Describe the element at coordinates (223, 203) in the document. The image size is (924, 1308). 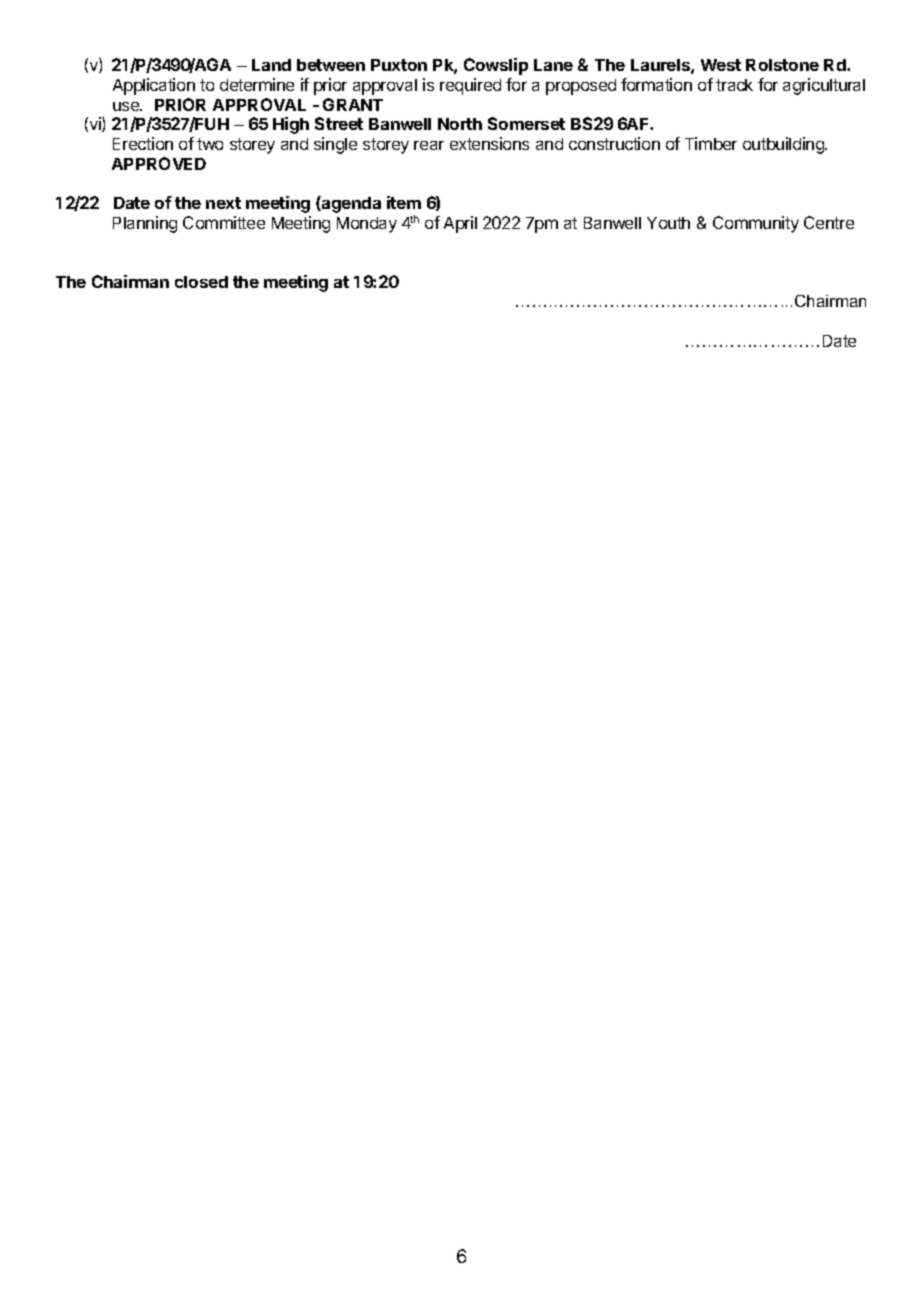
I see `next` at that location.
